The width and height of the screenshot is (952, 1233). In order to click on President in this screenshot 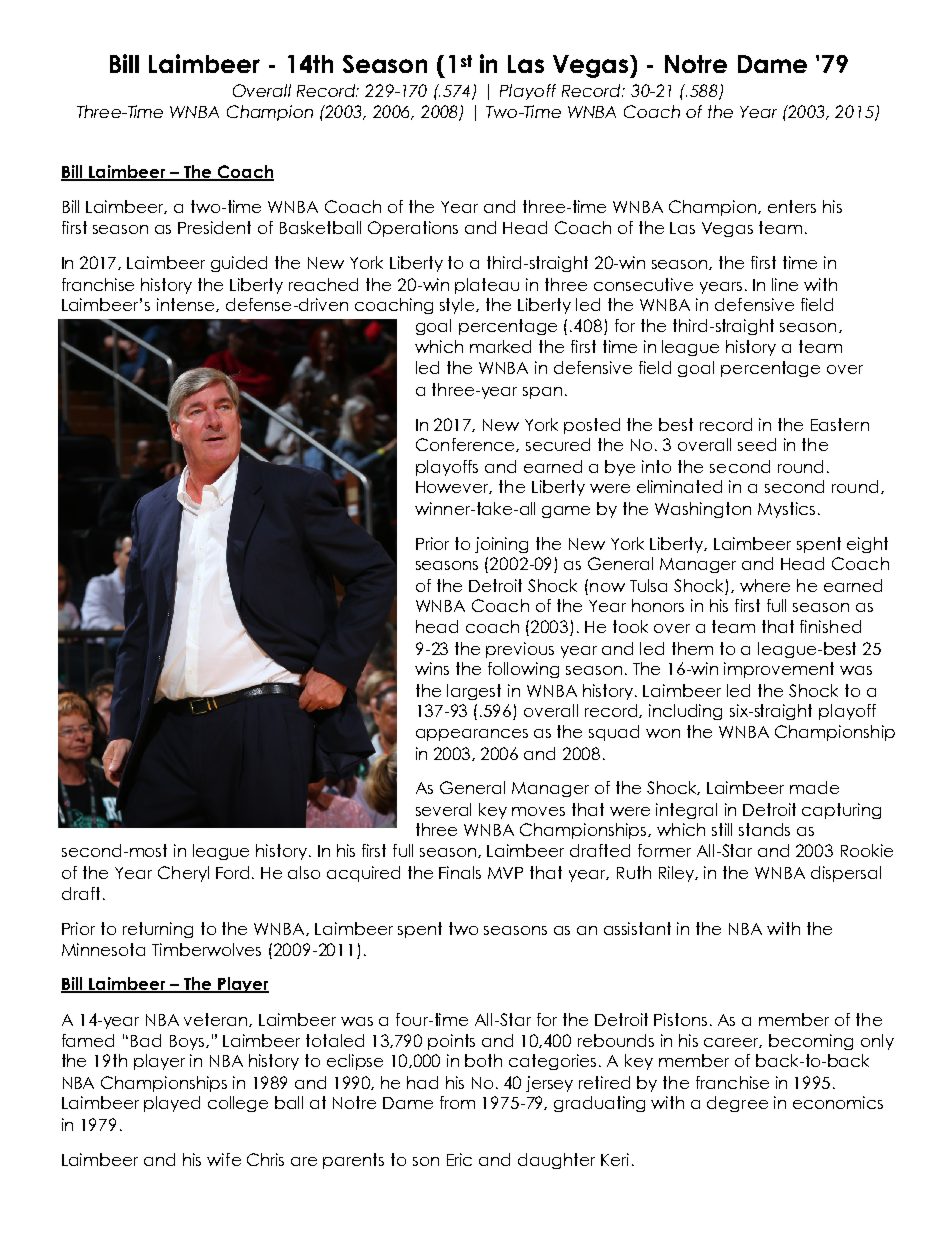, I will do `click(214, 227)`.
